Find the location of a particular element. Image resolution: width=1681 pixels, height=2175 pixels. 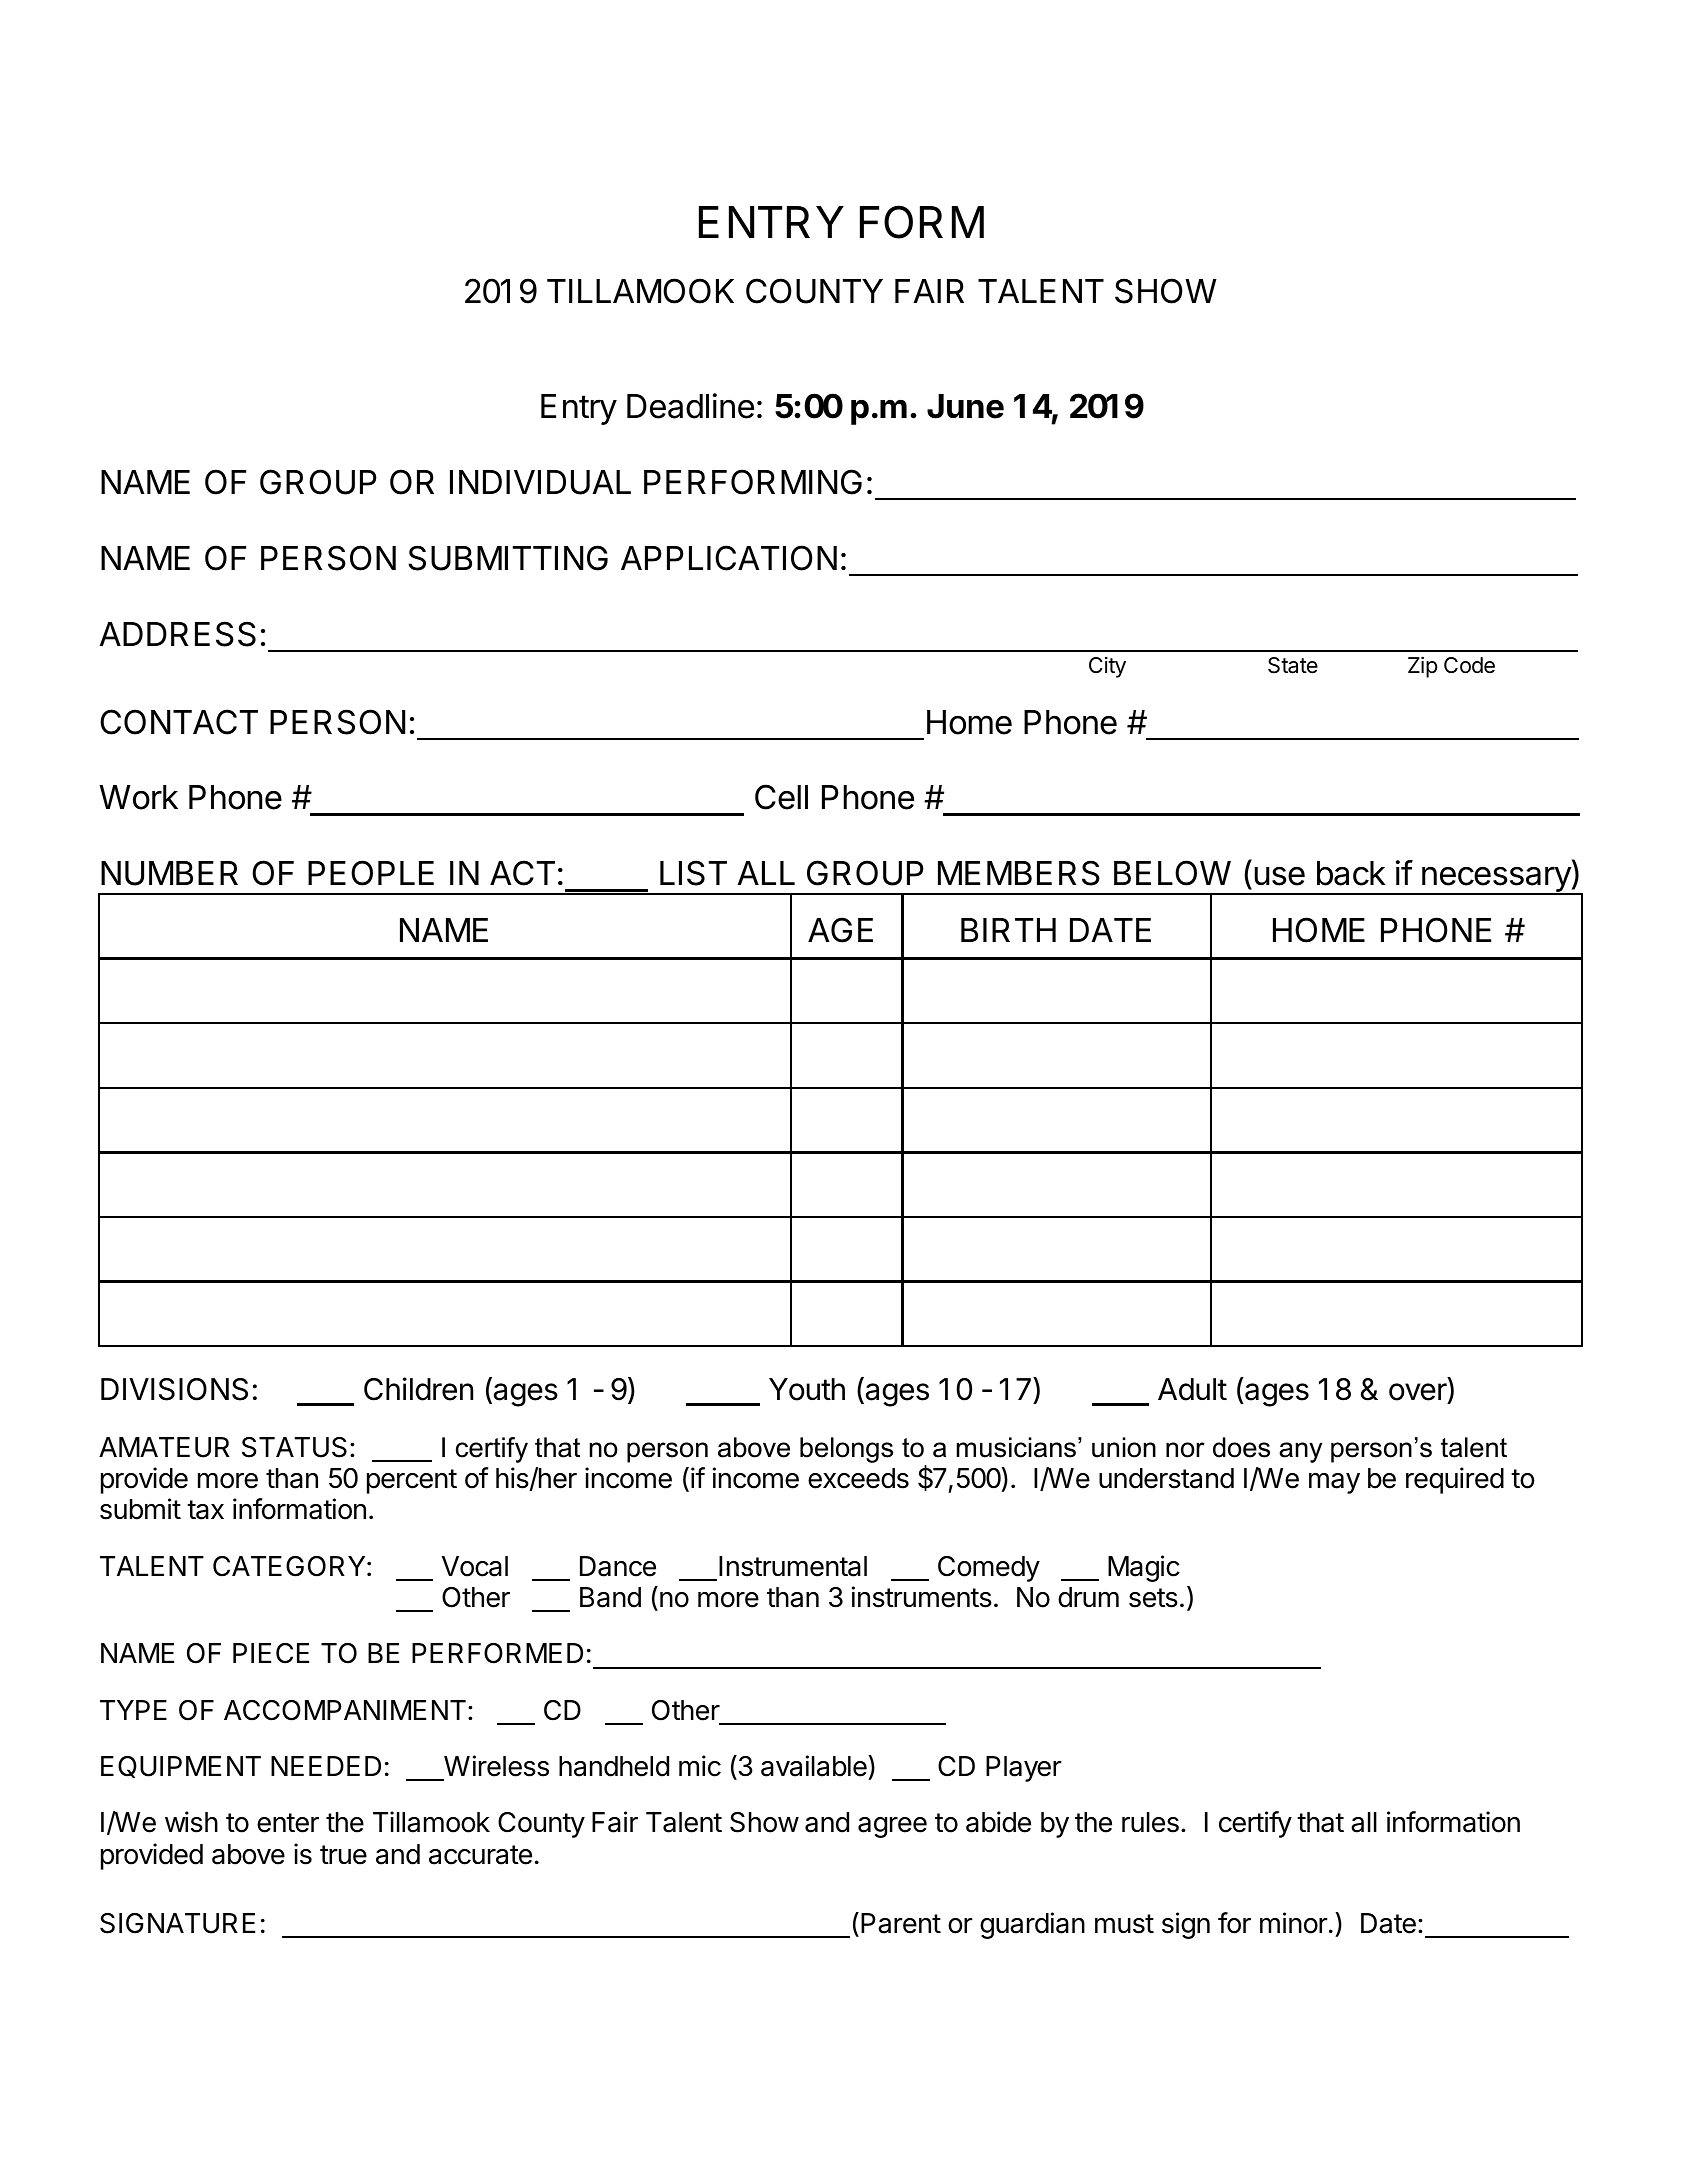

Youth is located at coordinates (807, 1389).
